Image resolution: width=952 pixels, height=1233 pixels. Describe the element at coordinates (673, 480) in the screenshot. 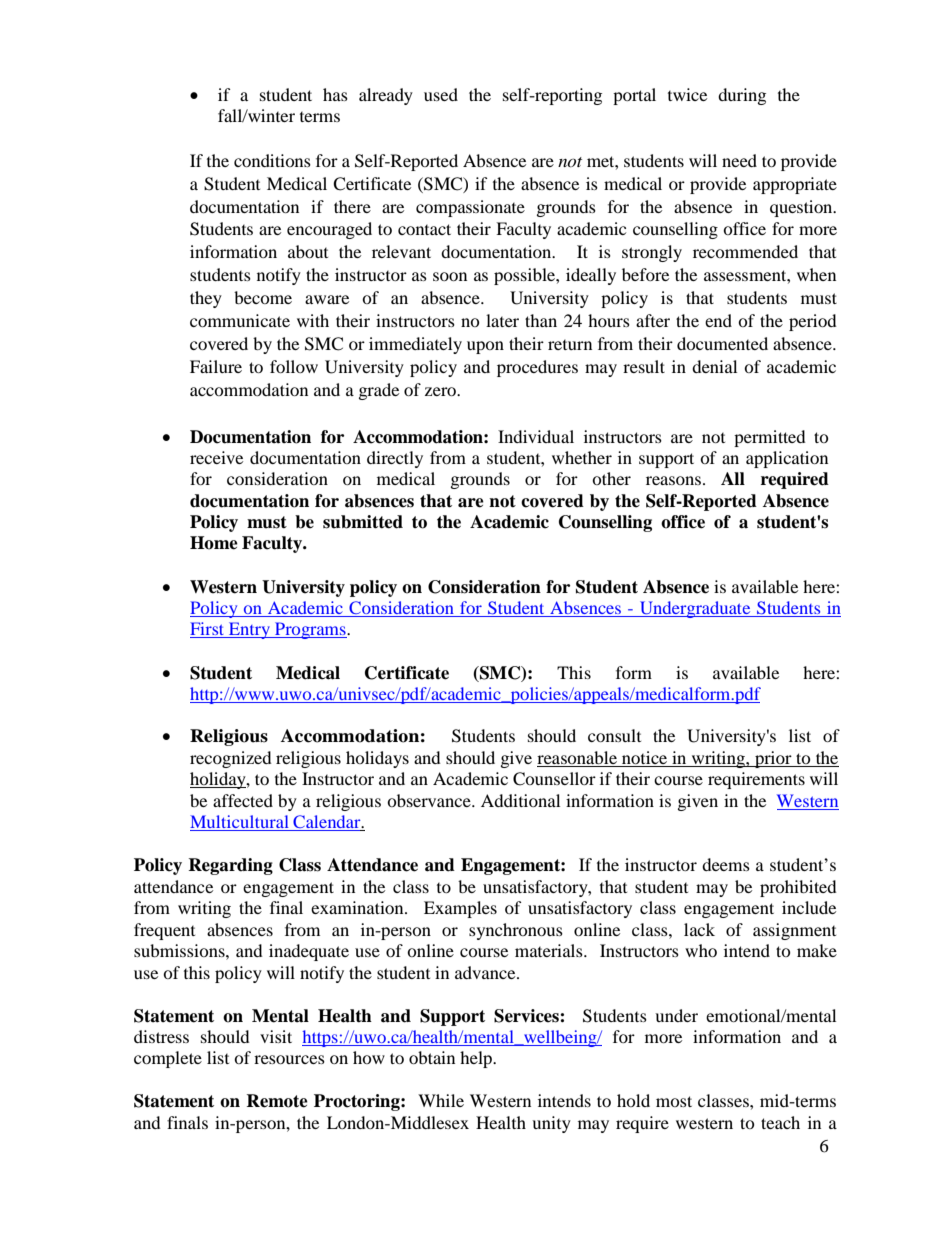

I see `reasons` at that location.
